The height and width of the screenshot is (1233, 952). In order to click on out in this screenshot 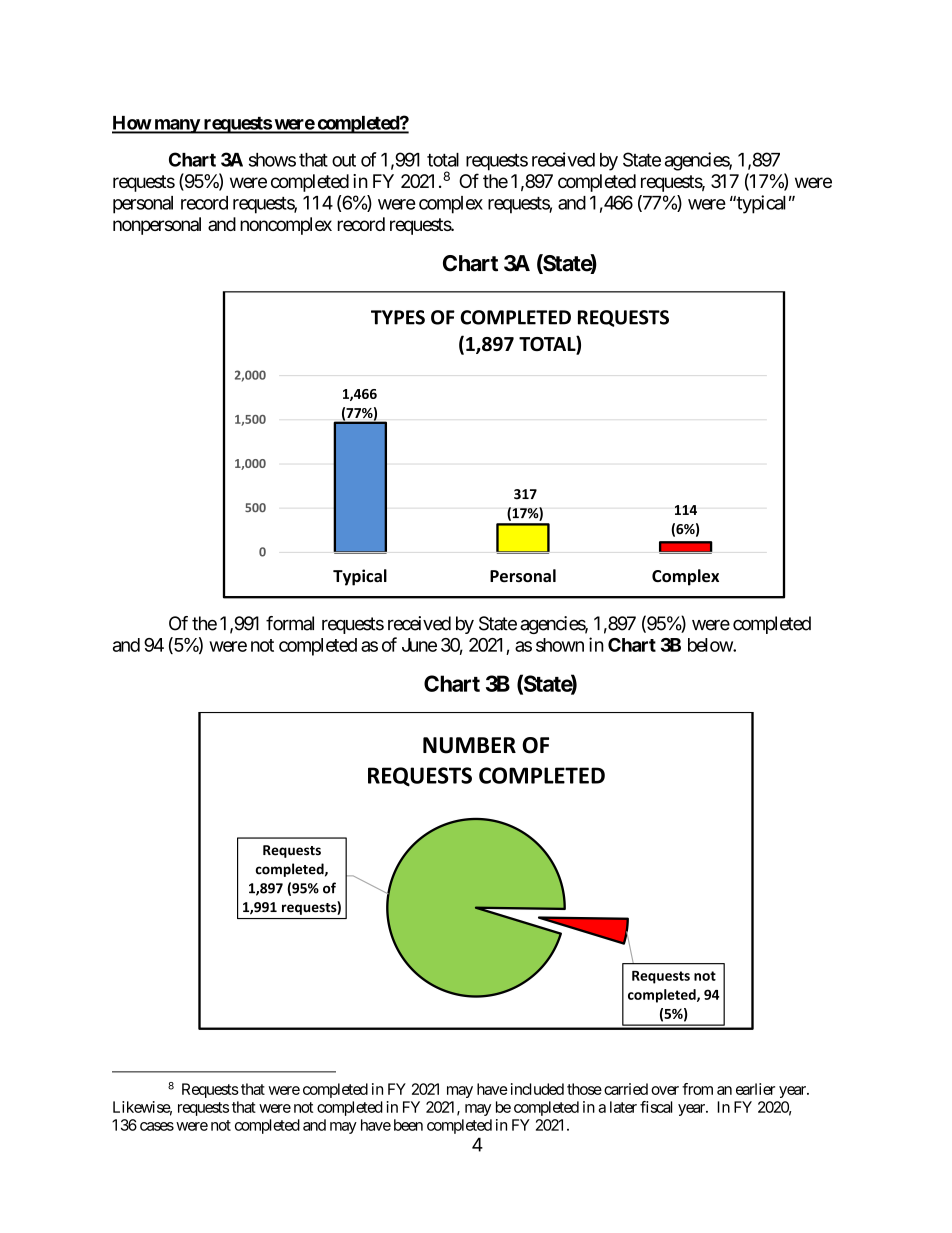, I will do `click(344, 160)`.
